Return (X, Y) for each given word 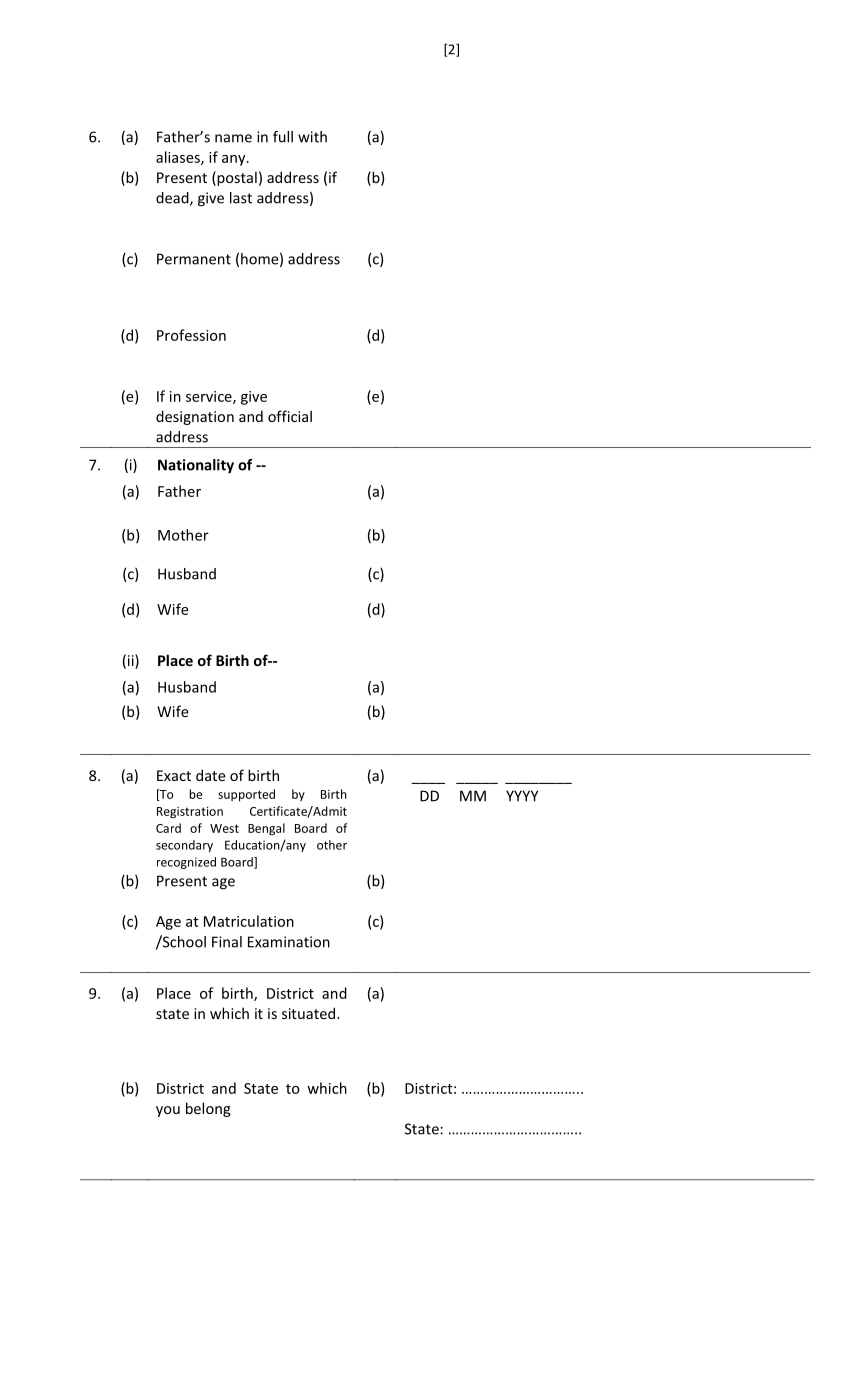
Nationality (196, 466)
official (290, 416)
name (233, 138)
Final (227, 942)
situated (308, 1013)
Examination (289, 942)
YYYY (522, 796)
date (211, 775)
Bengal (266, 829)
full (283, 137)
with (312, 137)
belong (208, 1109)
